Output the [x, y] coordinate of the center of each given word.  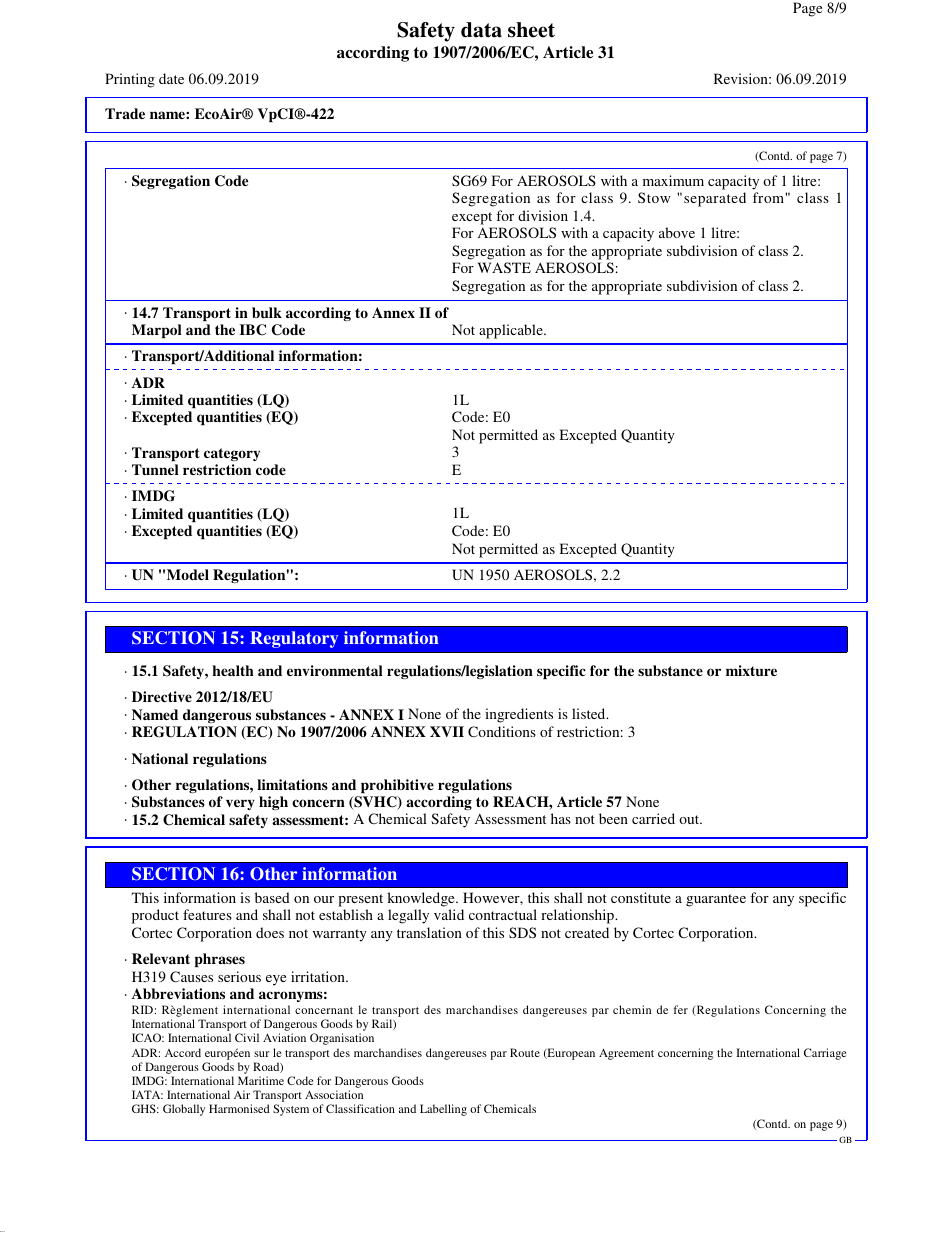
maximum [673, 180]
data [481, 30]
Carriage [825, 1054]
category [232, 454]
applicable [512, 331]
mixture [751, 670]
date [171, 78]
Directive [162, 696]
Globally [184, 1110]
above [677, 232]
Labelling [443, 1110]
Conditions [502, 731]
